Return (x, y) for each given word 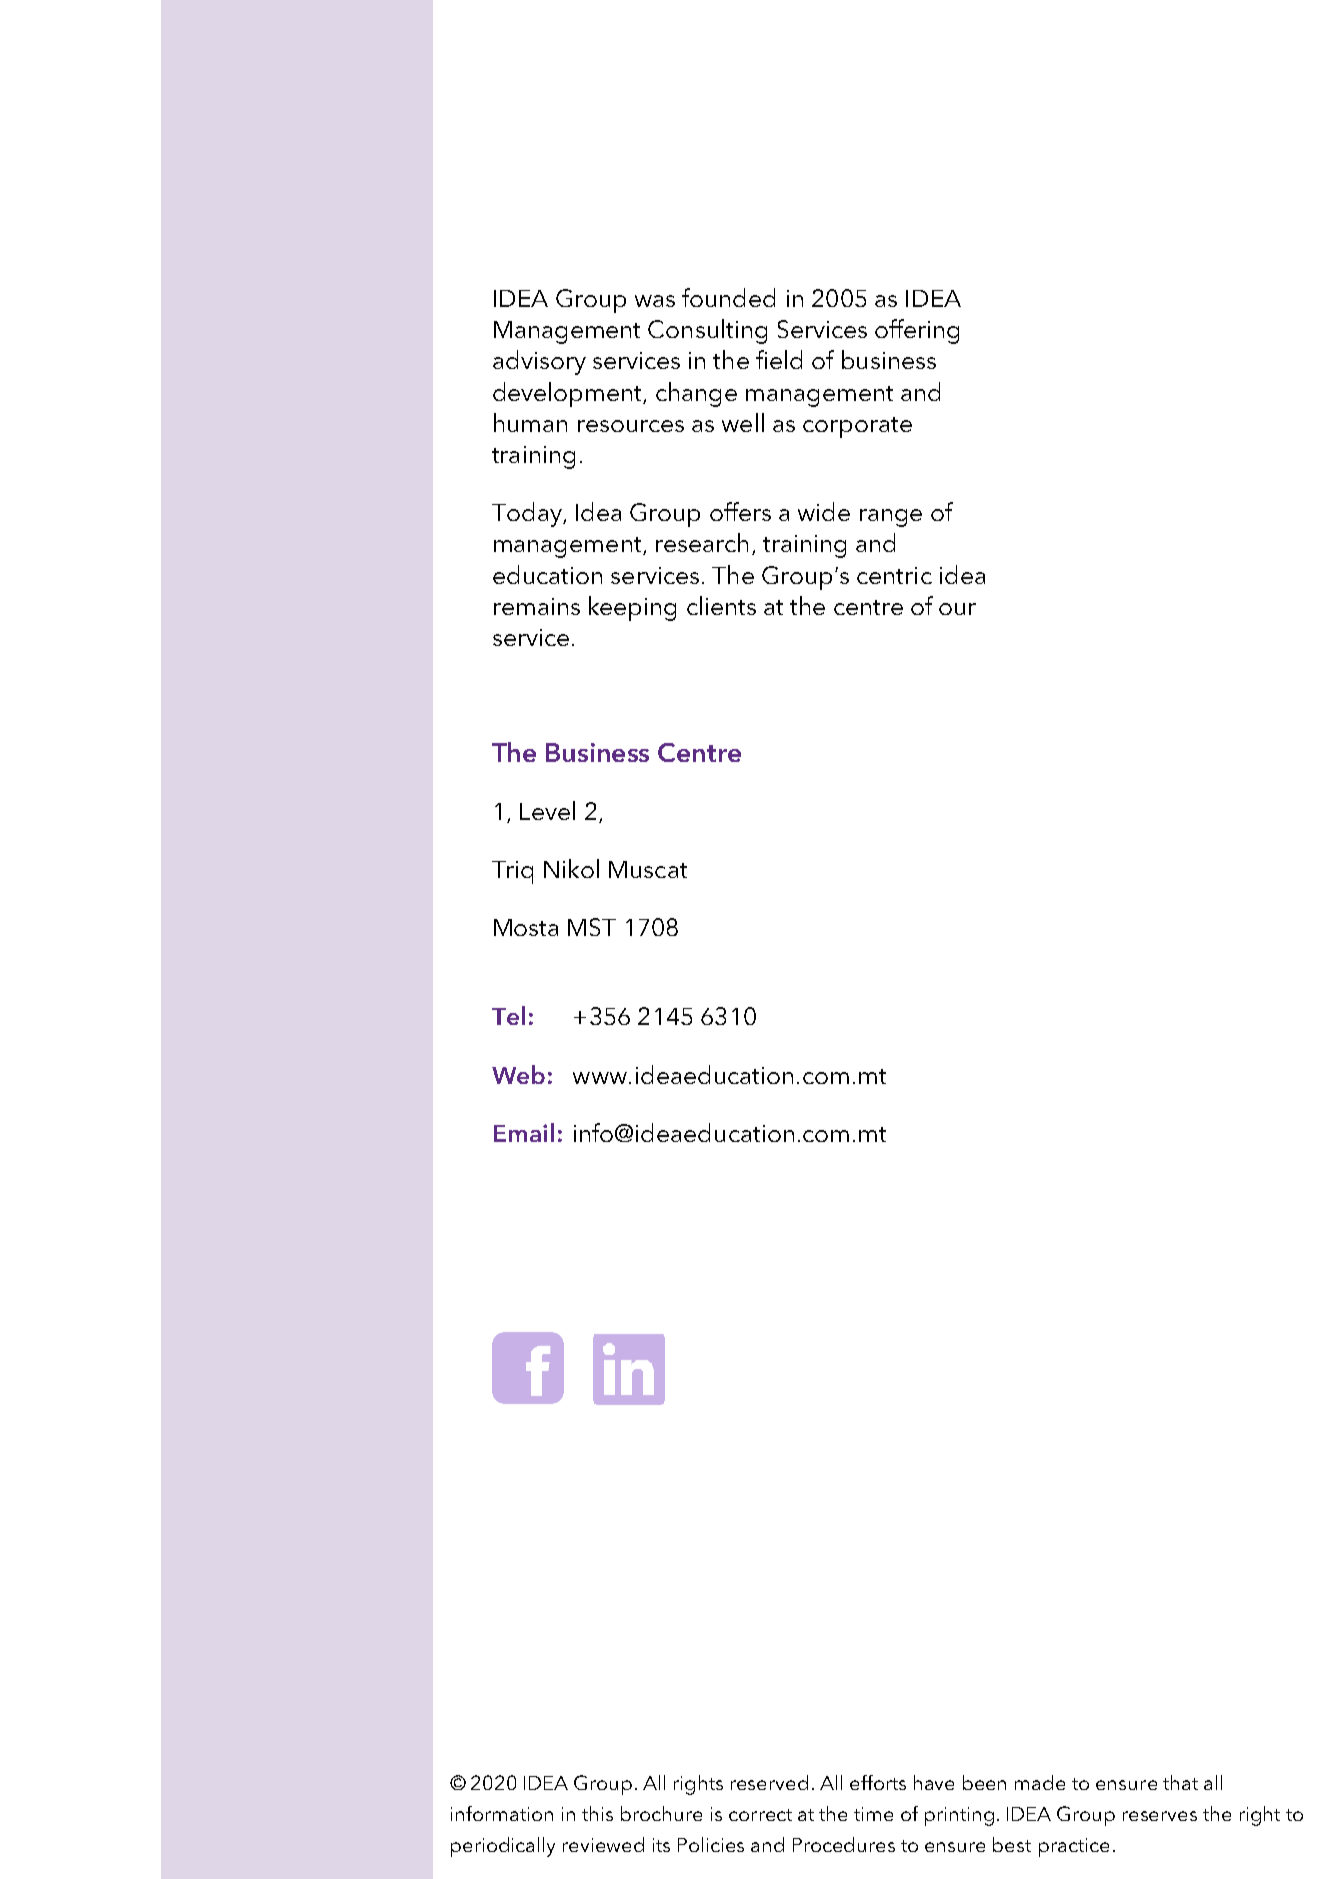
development (569, 394)
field (779, 359)
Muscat (648, 869)
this (597, 1813)
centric (894, 575)
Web (518, 1074)
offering (917, 331)
